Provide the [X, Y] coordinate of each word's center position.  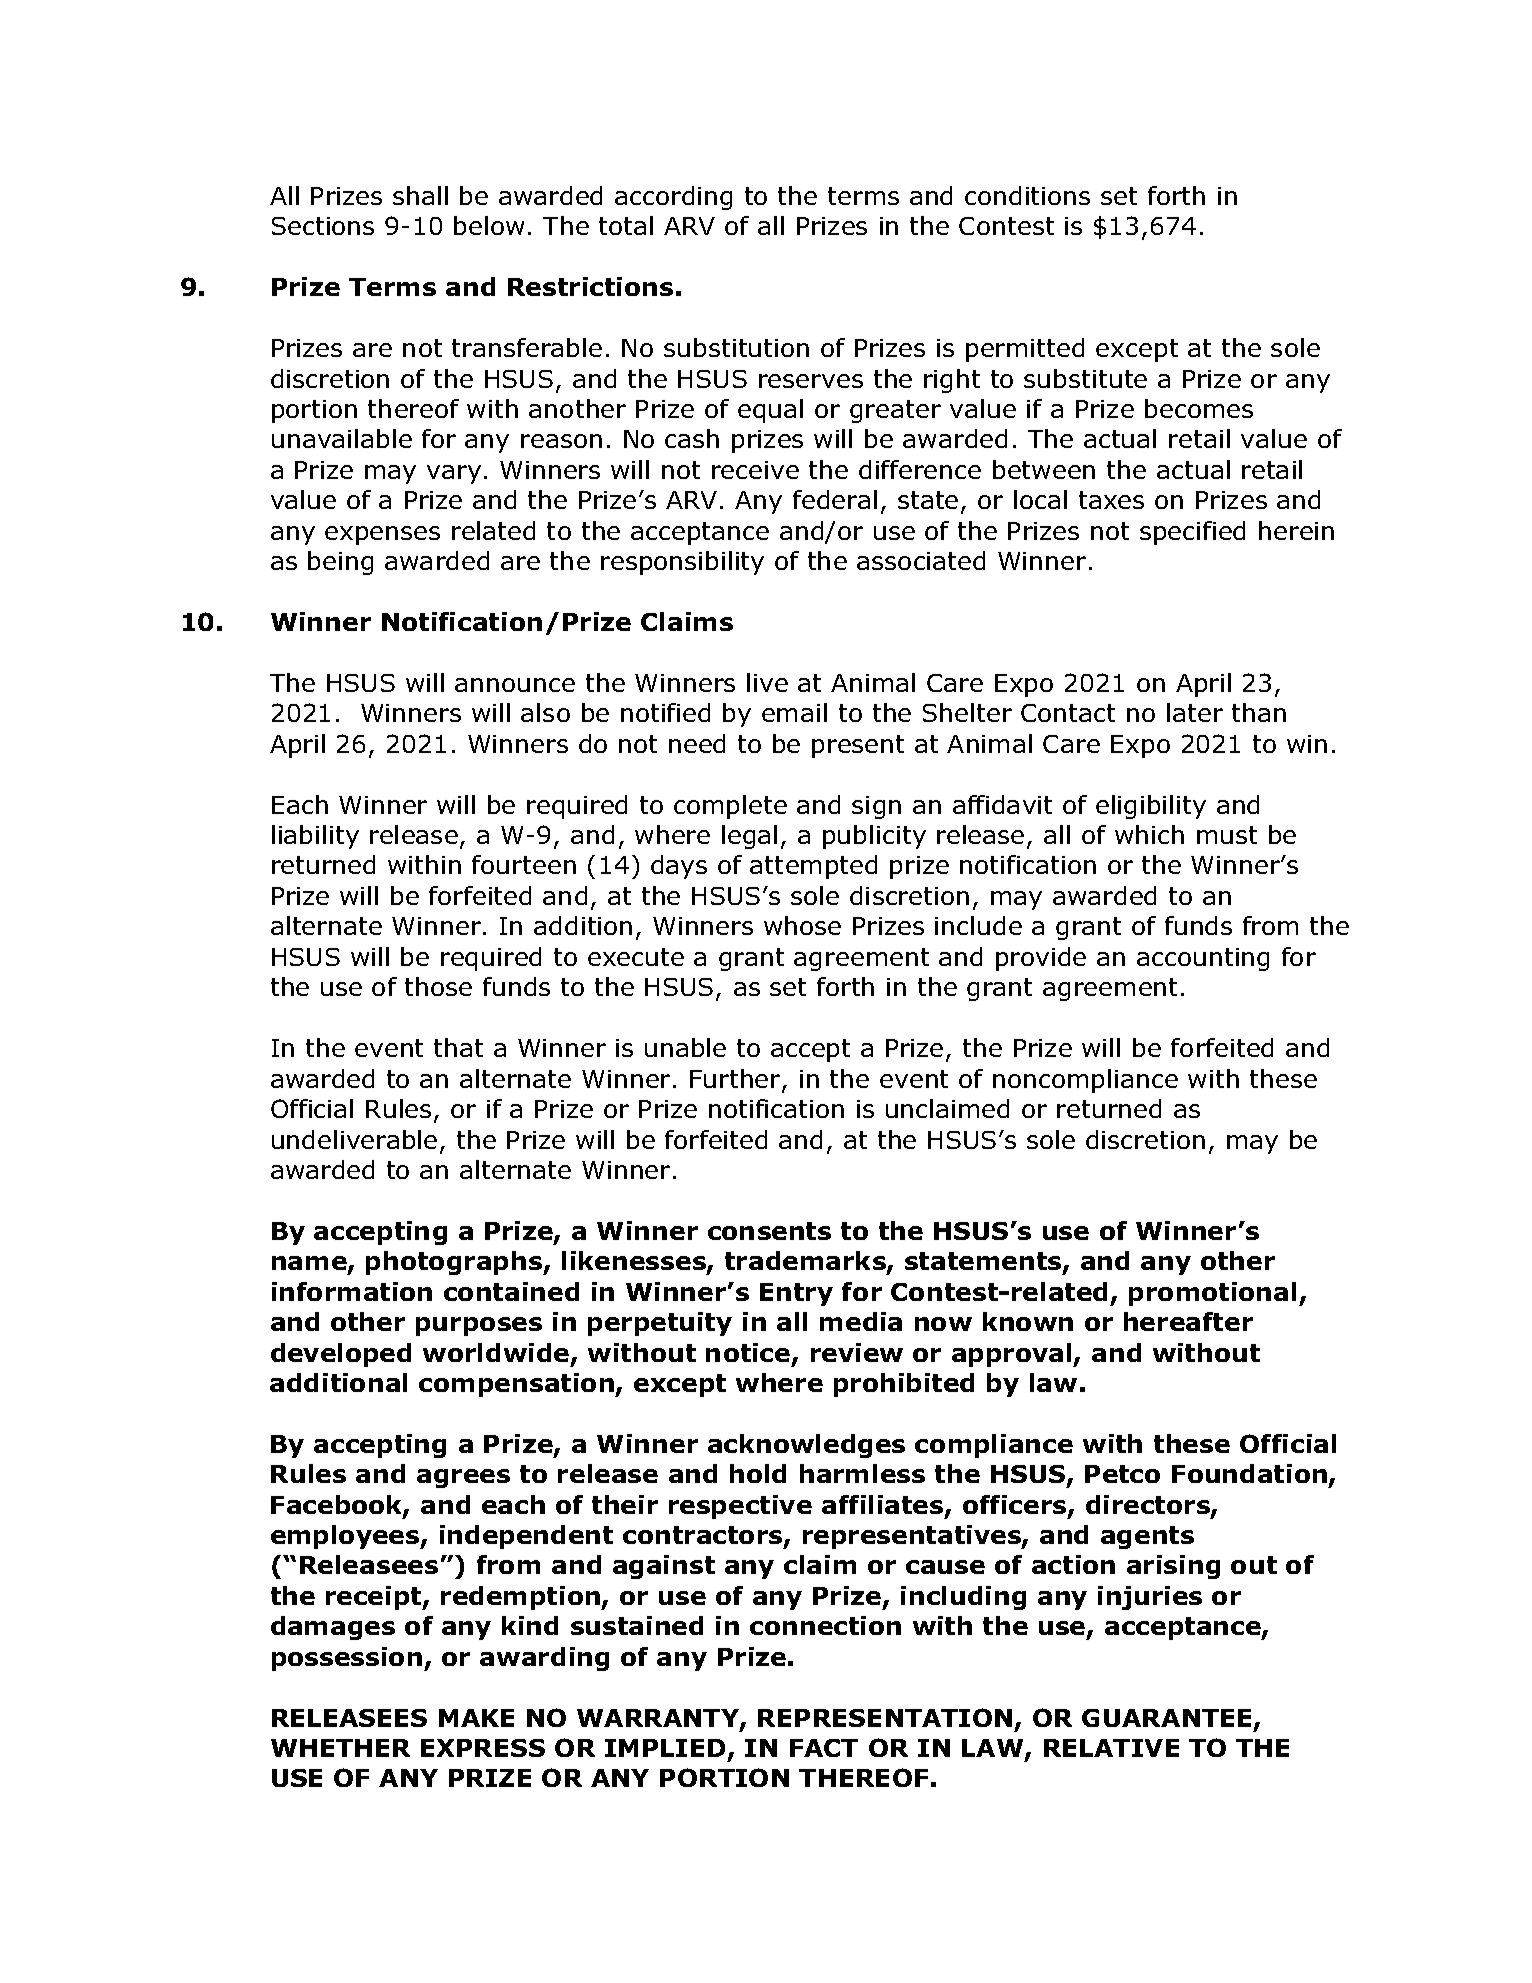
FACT [824, 1748]
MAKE [476, 1718]
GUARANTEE [1166, 1718]
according [673, 198]
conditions [1027, 195]
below [489, 225]
